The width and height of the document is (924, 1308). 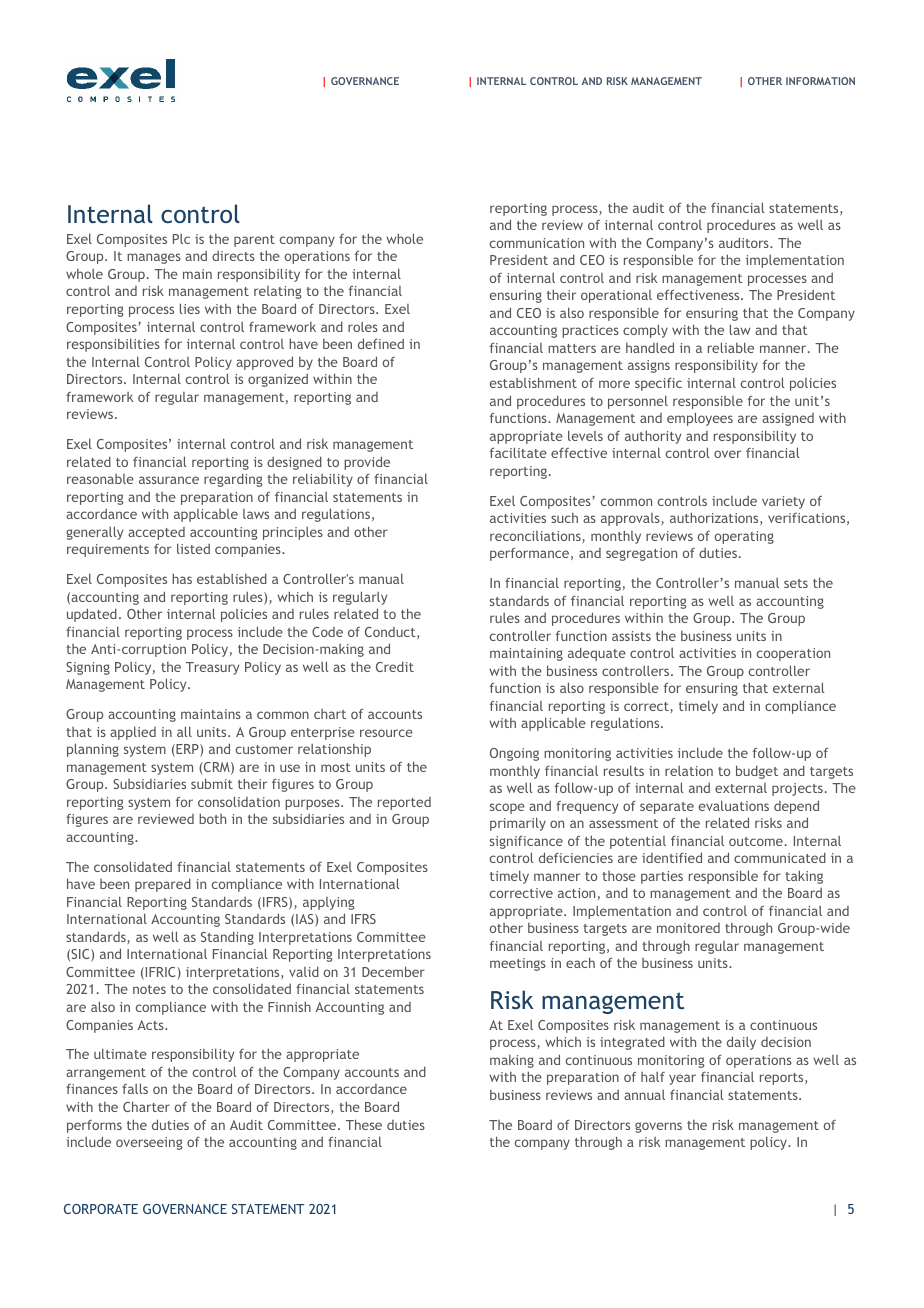 What do you see at coordinates (181, 239) in the document?
I see `Plc` at bounding box center [181, 239].
